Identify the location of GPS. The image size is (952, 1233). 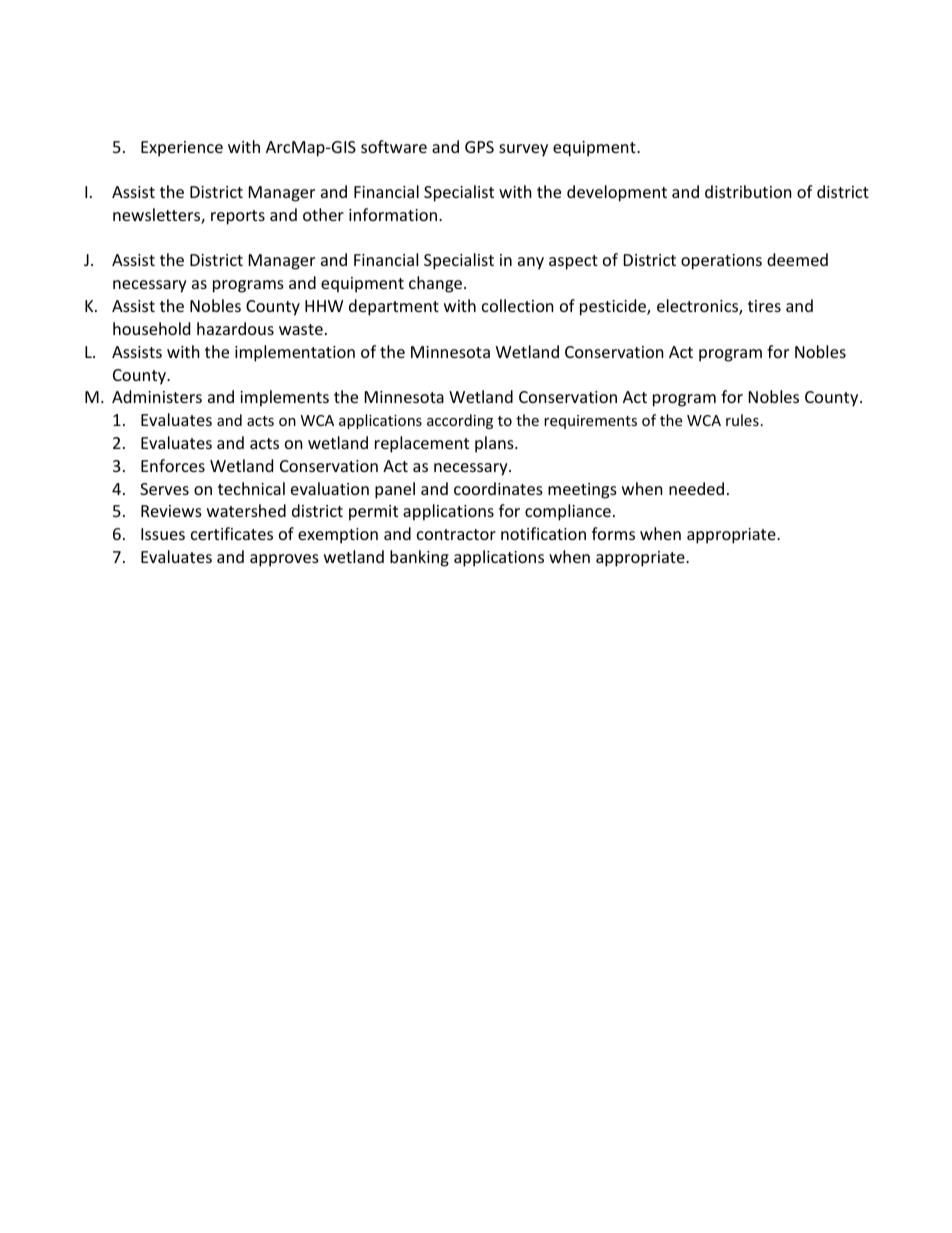
(479, 147).
